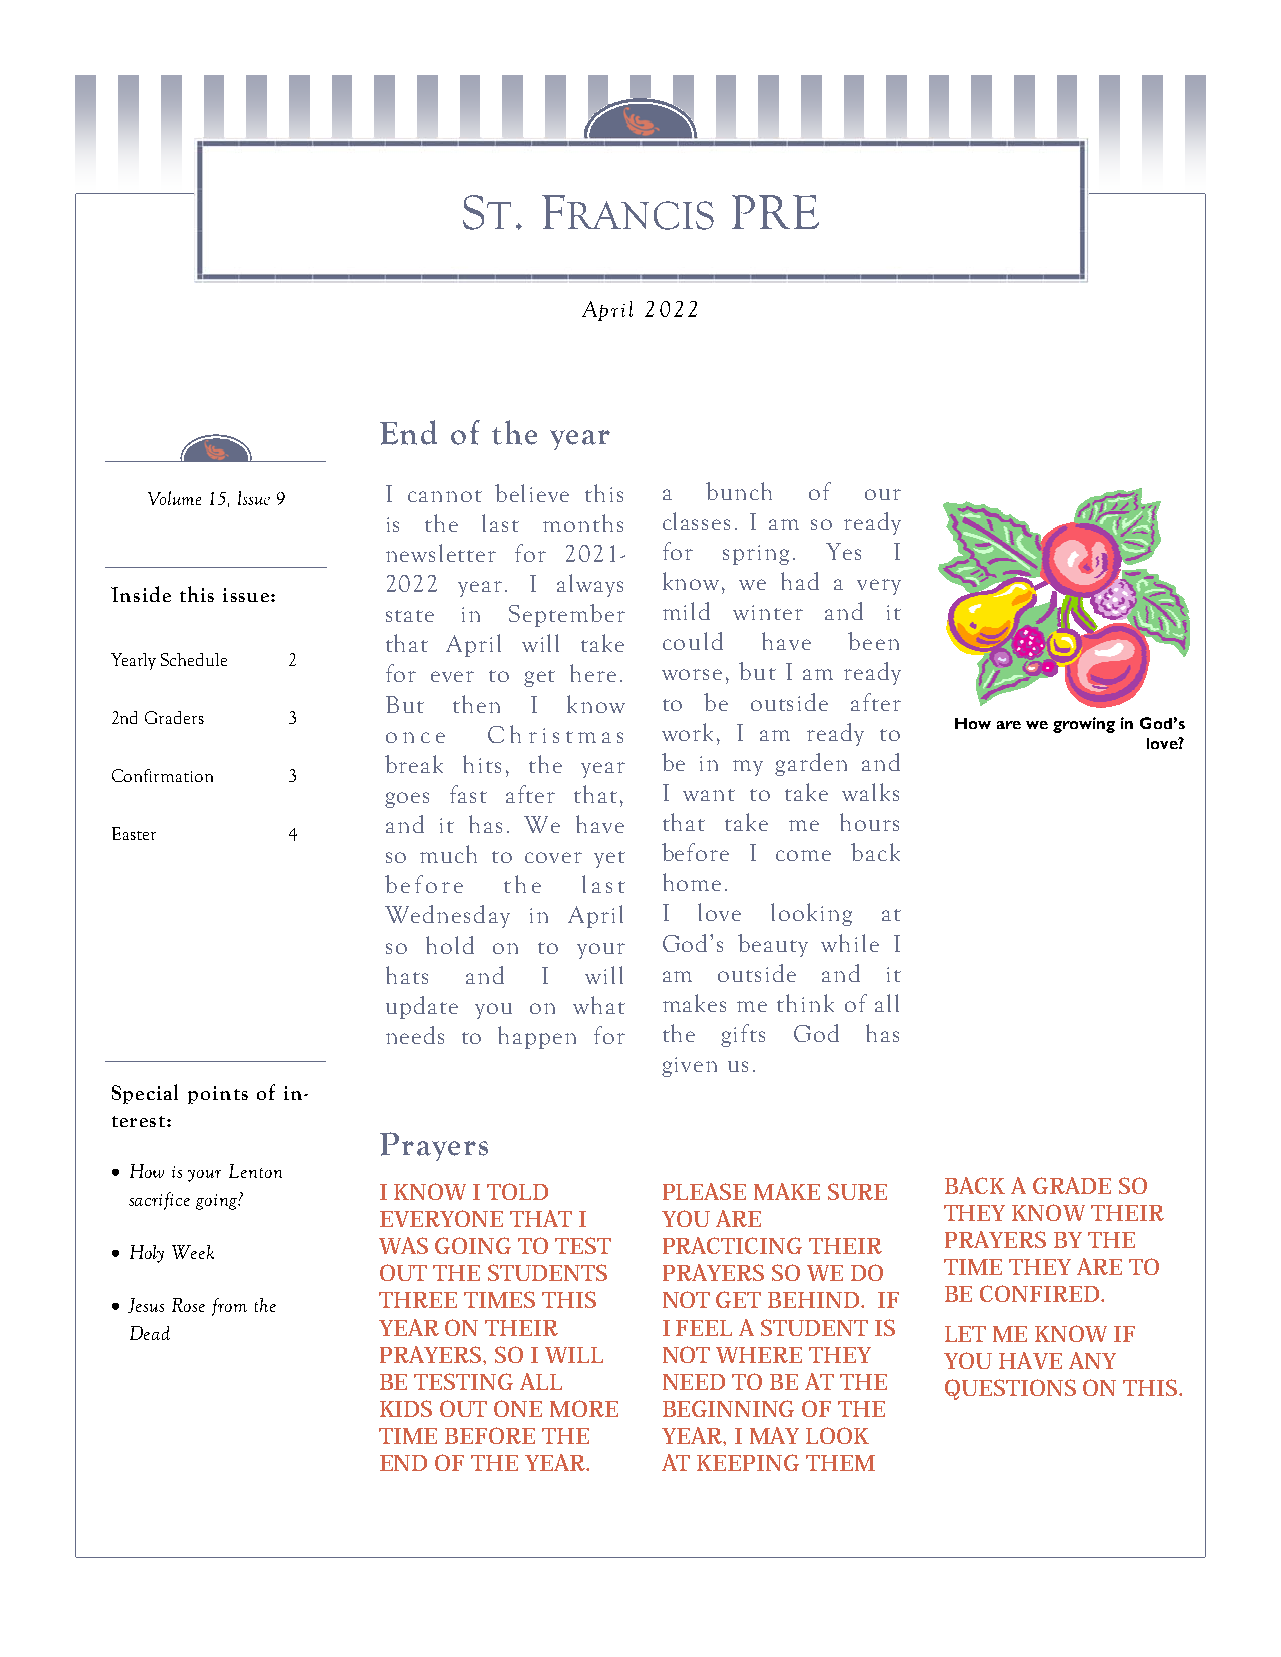 The image size is (1281, 1657). Describe the element at coordinates (739, 491) in the screenshot. I see `bunch` at that location.
